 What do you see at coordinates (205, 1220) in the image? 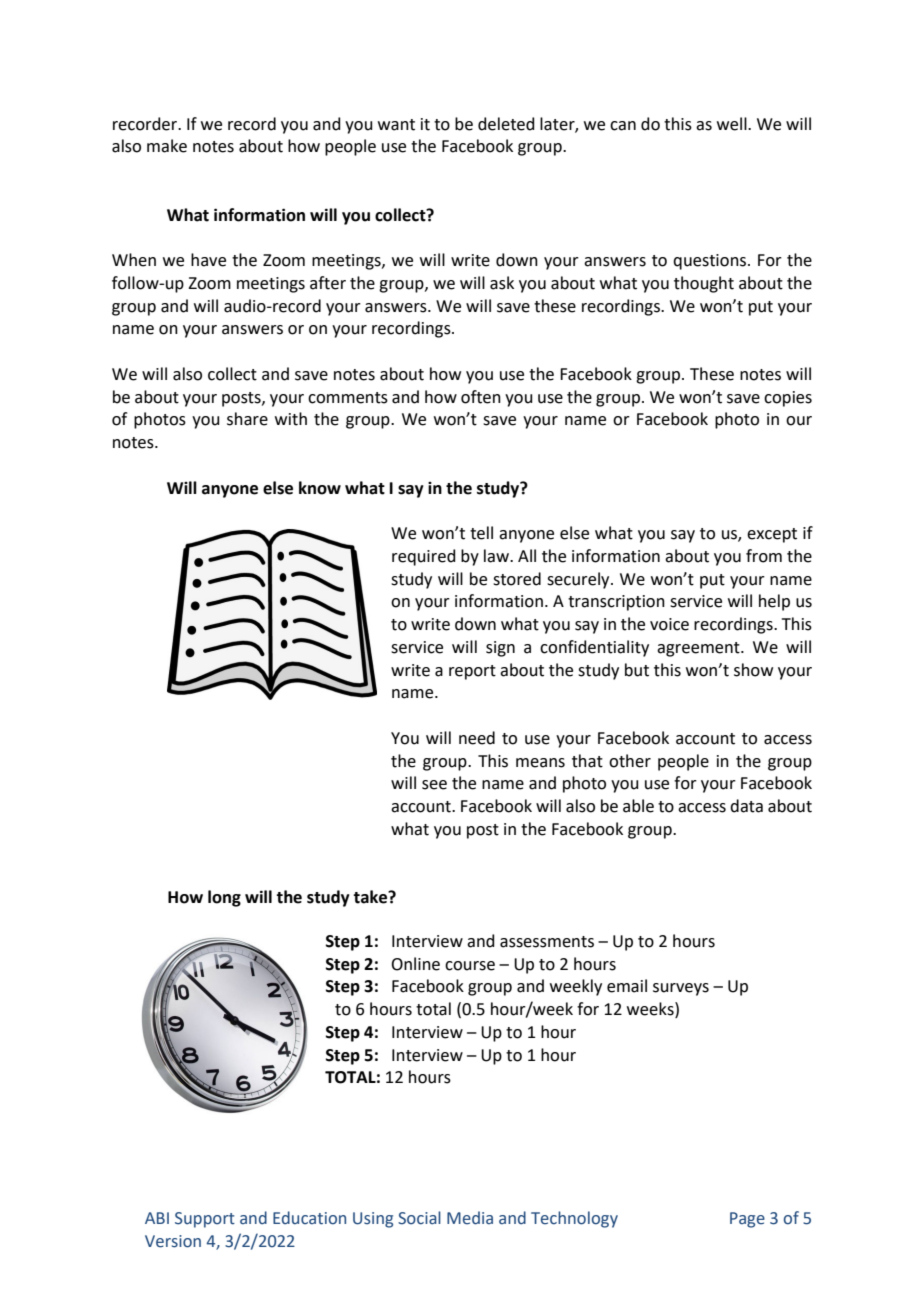
I see `Support` at bounding box center [205, 1220].
